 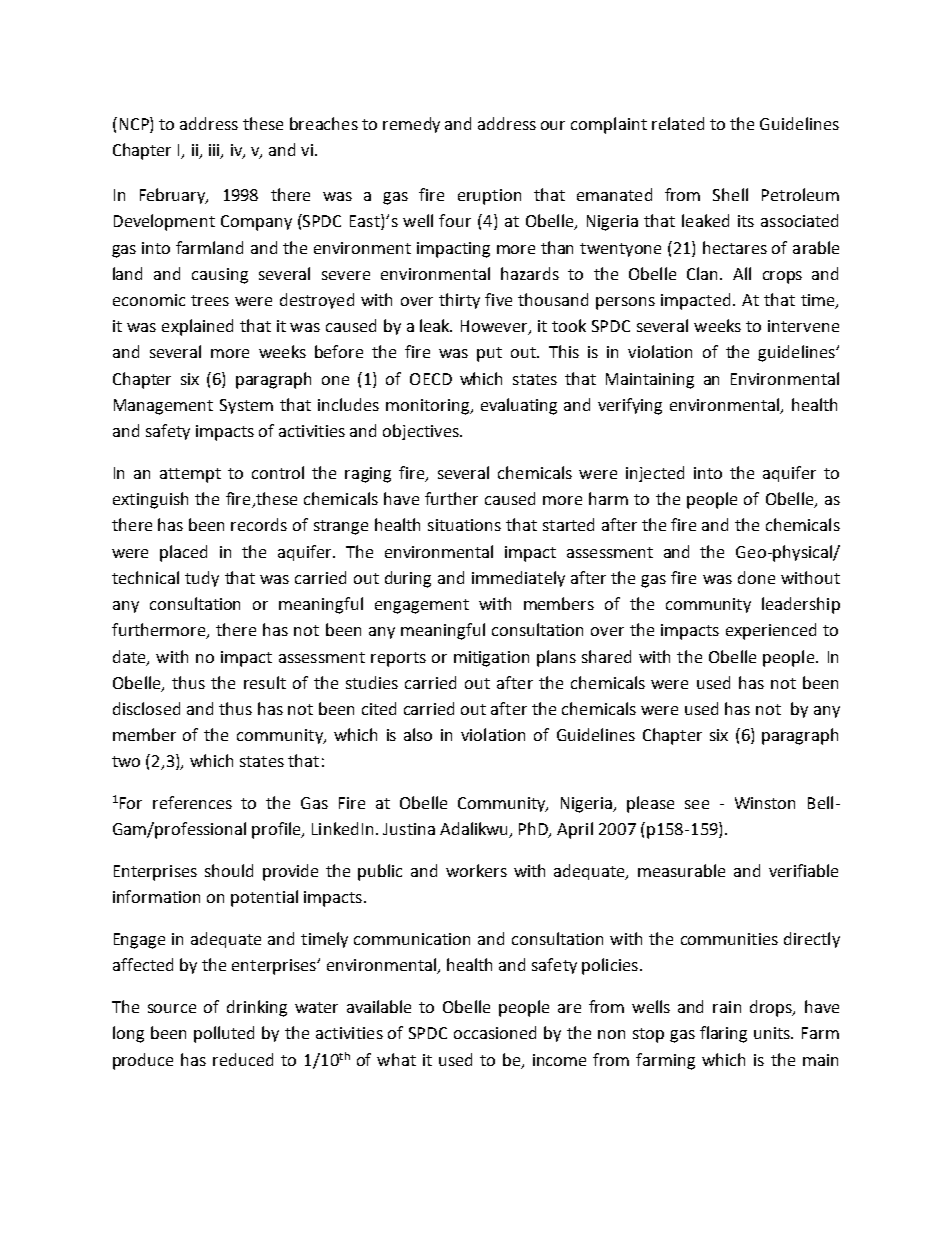 I want to click on flaring, so click(x=723, y=1034).
